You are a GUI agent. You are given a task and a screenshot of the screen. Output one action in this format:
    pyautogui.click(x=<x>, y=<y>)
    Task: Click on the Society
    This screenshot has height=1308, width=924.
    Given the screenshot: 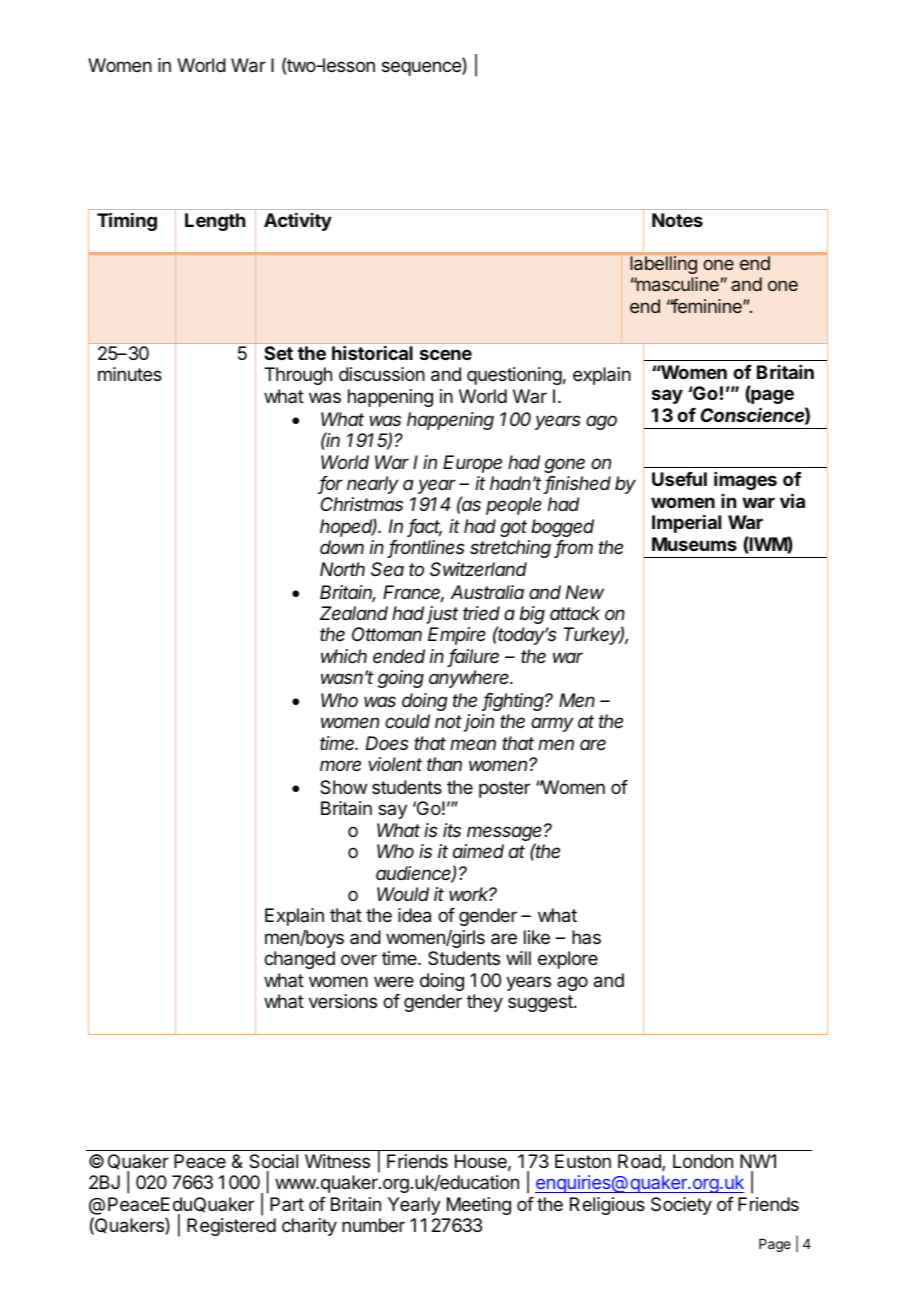 What is the action you would take?
    pyautogui.click(x=681, y=1206)
